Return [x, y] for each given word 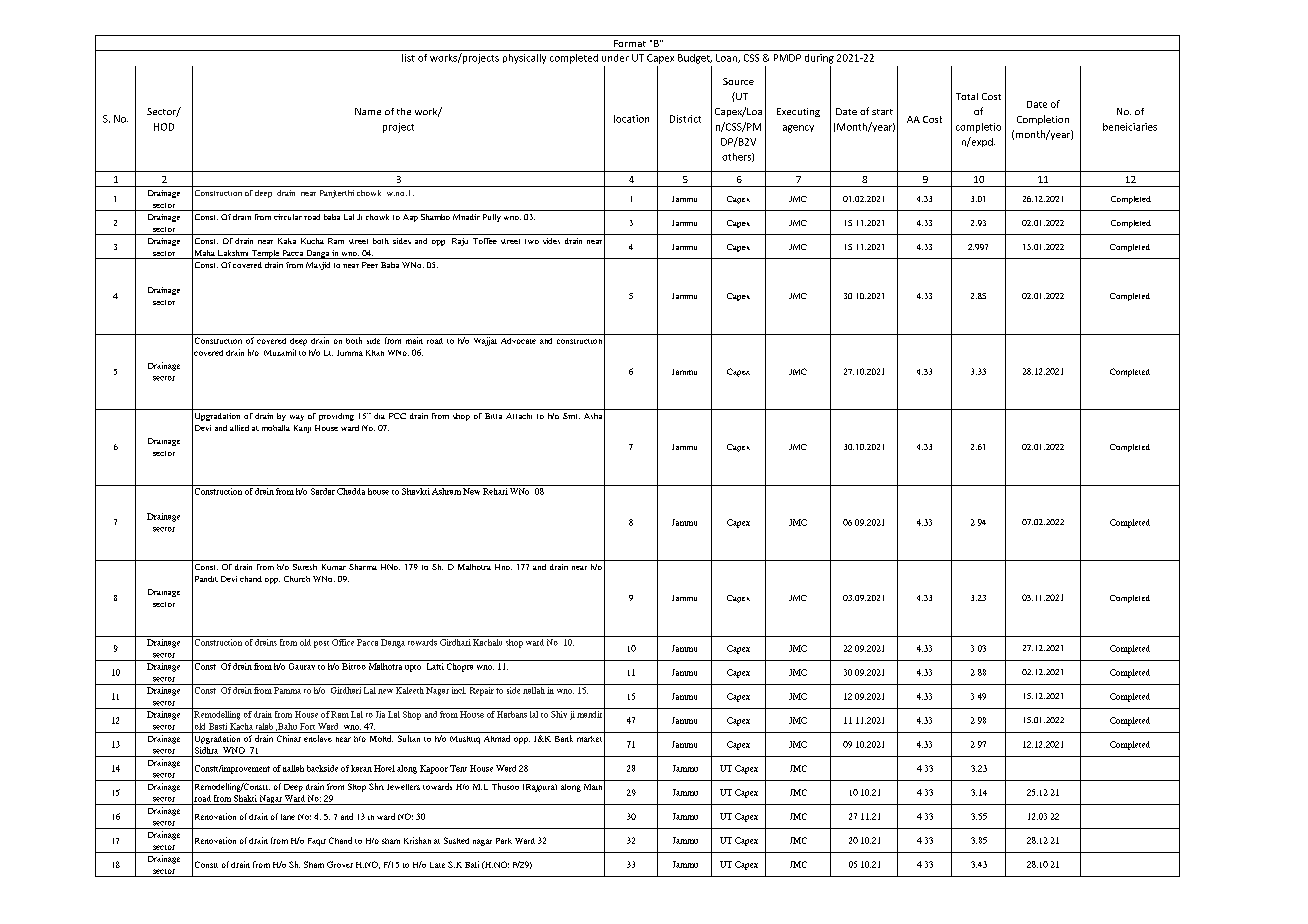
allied [239, 428]
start [882, 112]
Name [368, 111]
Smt [571, 416]
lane [288, 817]
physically [524, 59]
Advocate [518, 341]
